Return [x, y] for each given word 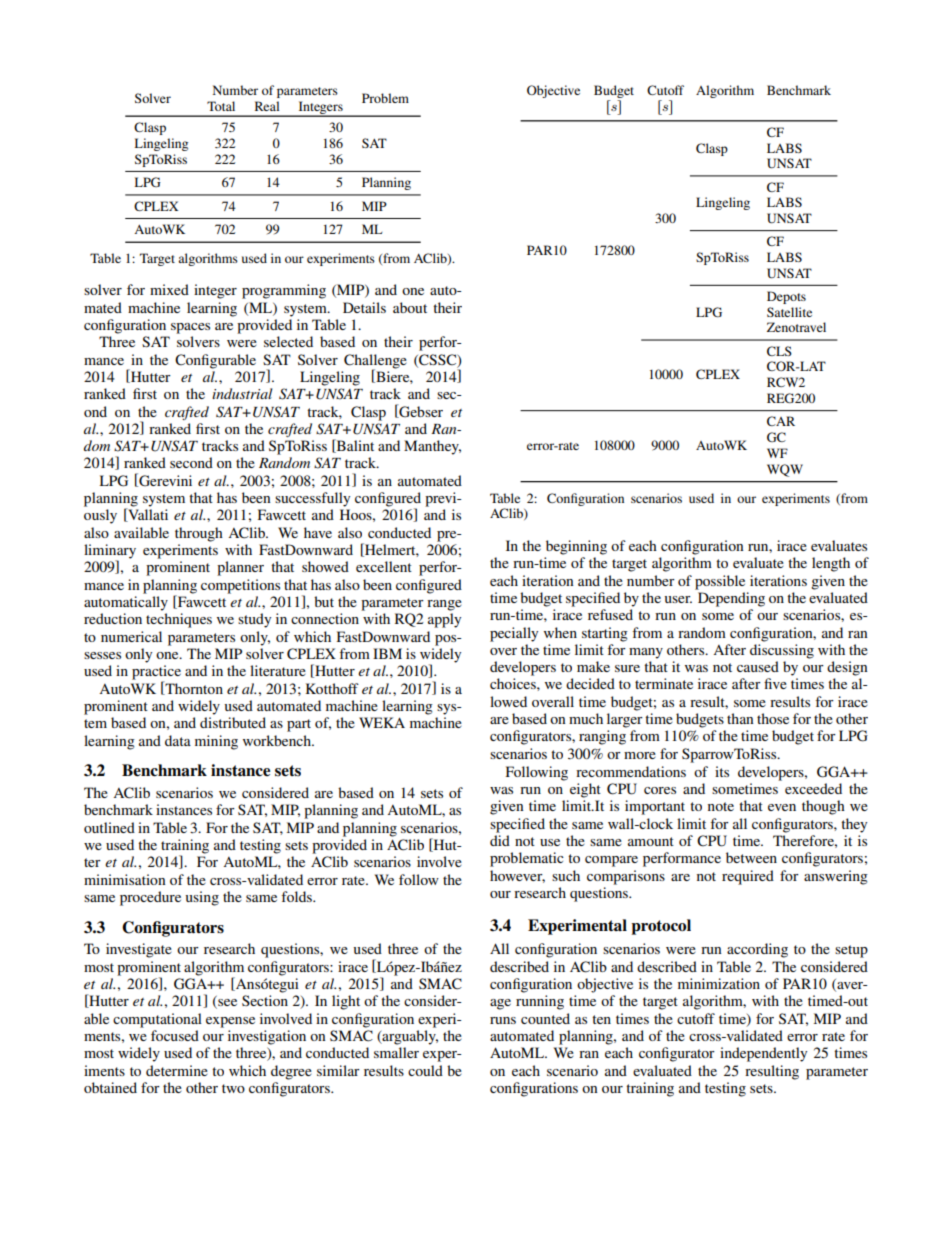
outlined [109, 827]
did [500, 840]
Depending [731, 599]
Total [221, 106]
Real [267, 106]
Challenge [375, 362]
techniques [179, 620]
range [444, 605]
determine [177, 1070]
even [782, 807]
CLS [779, 351]
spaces [190, 328]
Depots [786, 297]
